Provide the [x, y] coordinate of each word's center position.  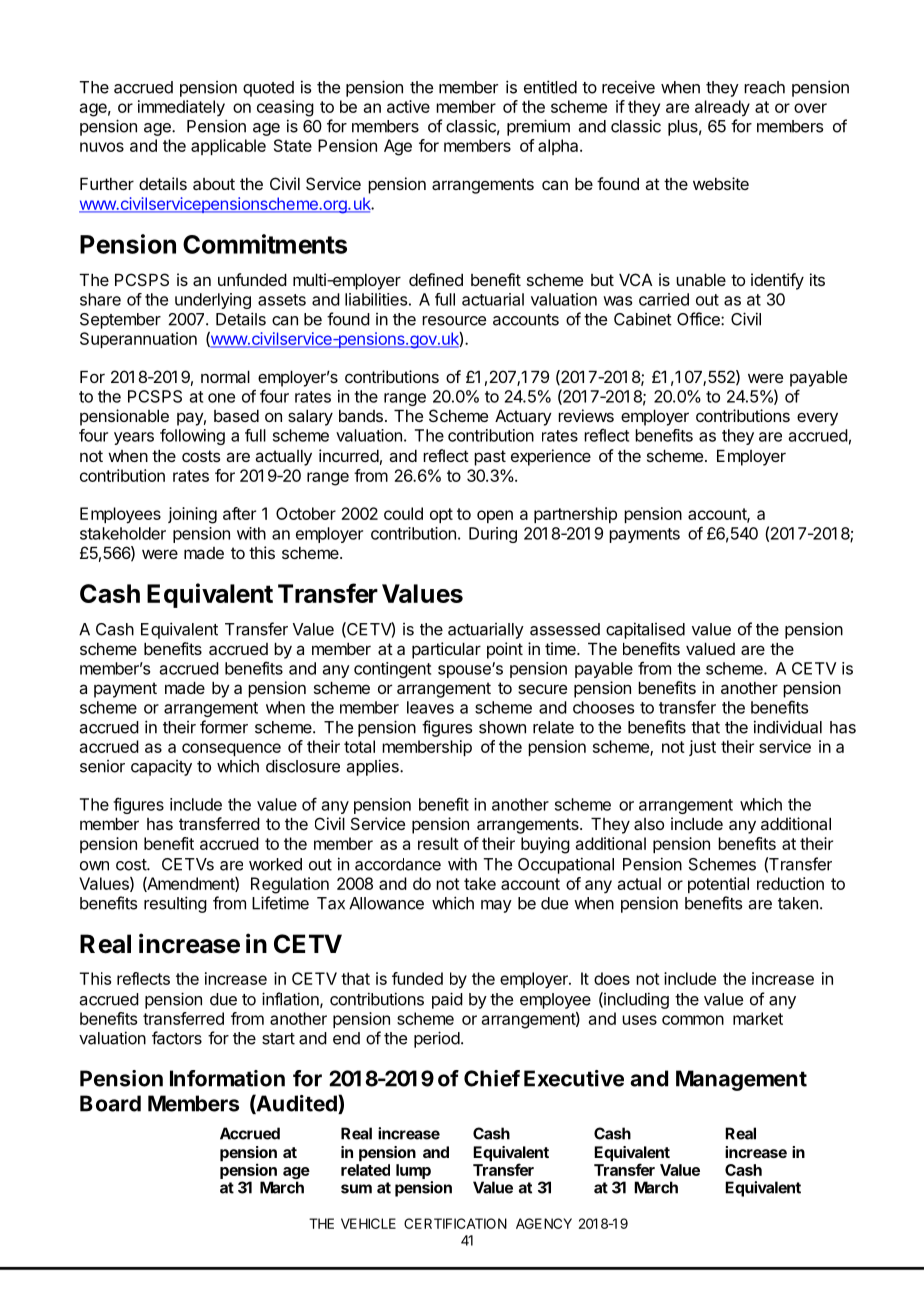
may [496, 906]
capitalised [645, 630]
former [224, 727]
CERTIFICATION [455, 1223]
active [408, 106]
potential [718, 885]
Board [110, 1103]
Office [699, 319]
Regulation [290, 885]
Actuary [523, 417]
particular [446, 650]
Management [741, 1080]
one [221, 398]
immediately [181, 108]
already [722, 108]
